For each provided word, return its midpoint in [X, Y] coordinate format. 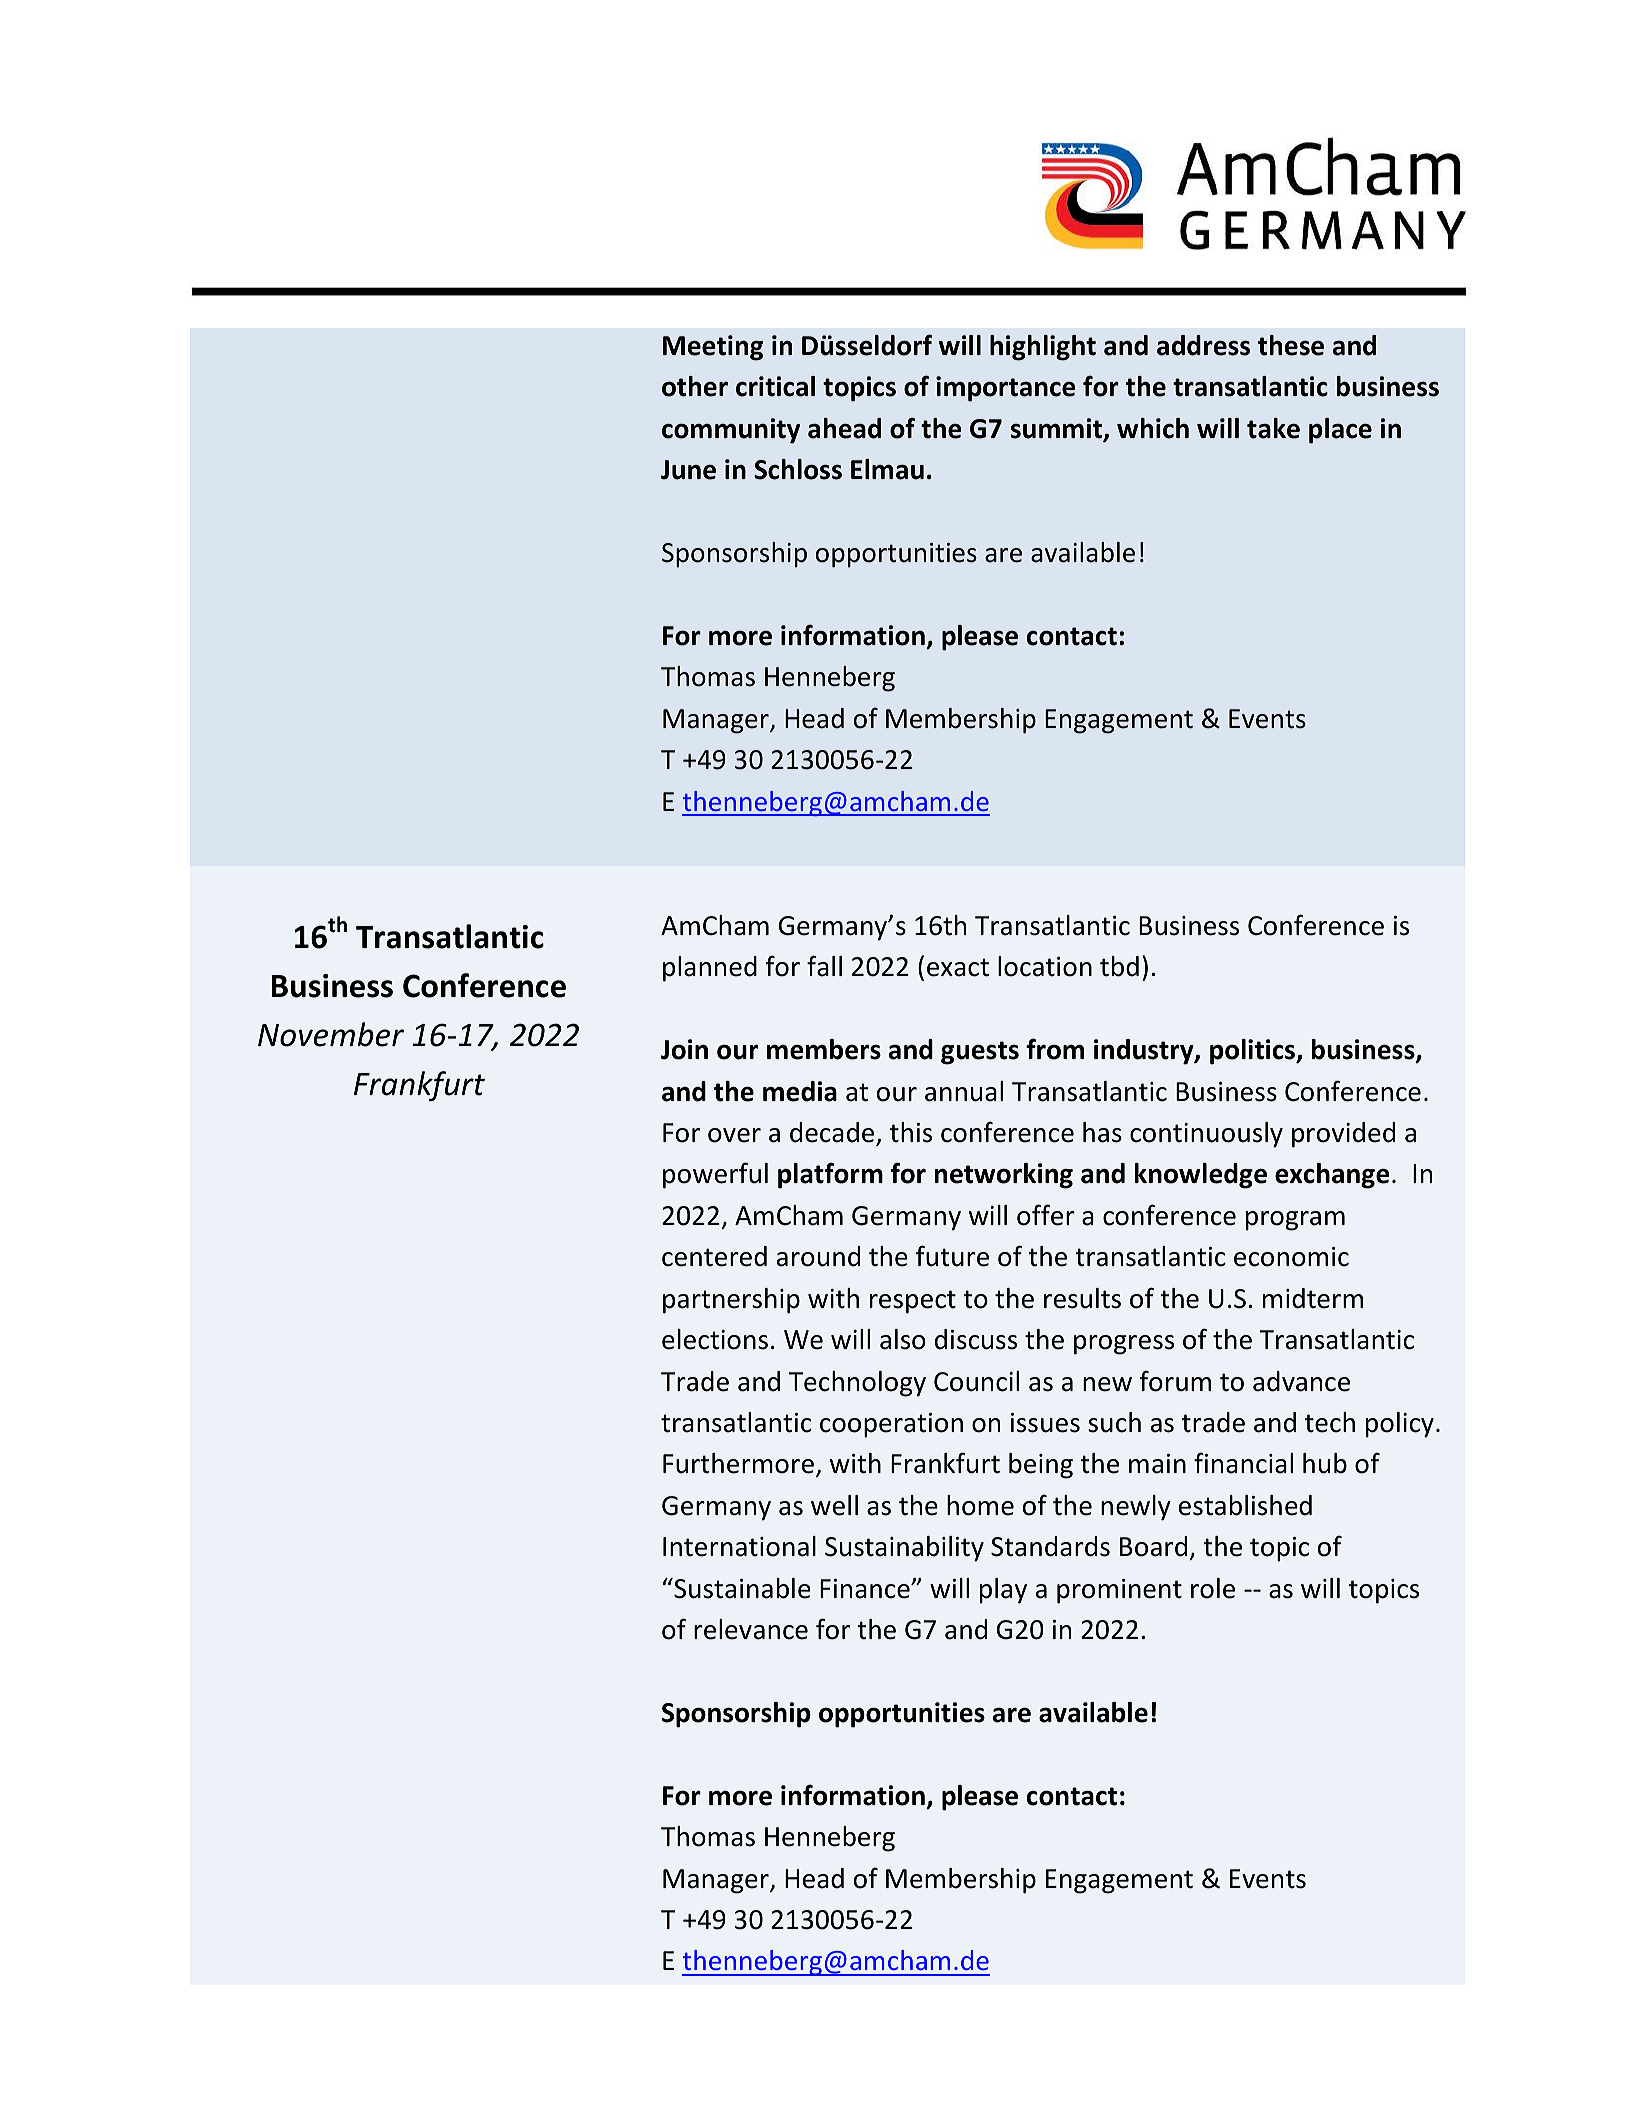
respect [913, 1302]
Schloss [798, 469]
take [1273, 428]
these [1291, 345]
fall [824, 966]
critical [775, 386]
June [688, 470]
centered [714, 1256]
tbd [1119, 966]
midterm [1313, 1298]
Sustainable [741, 1588]
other [695, 386]
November [331, 1034]
